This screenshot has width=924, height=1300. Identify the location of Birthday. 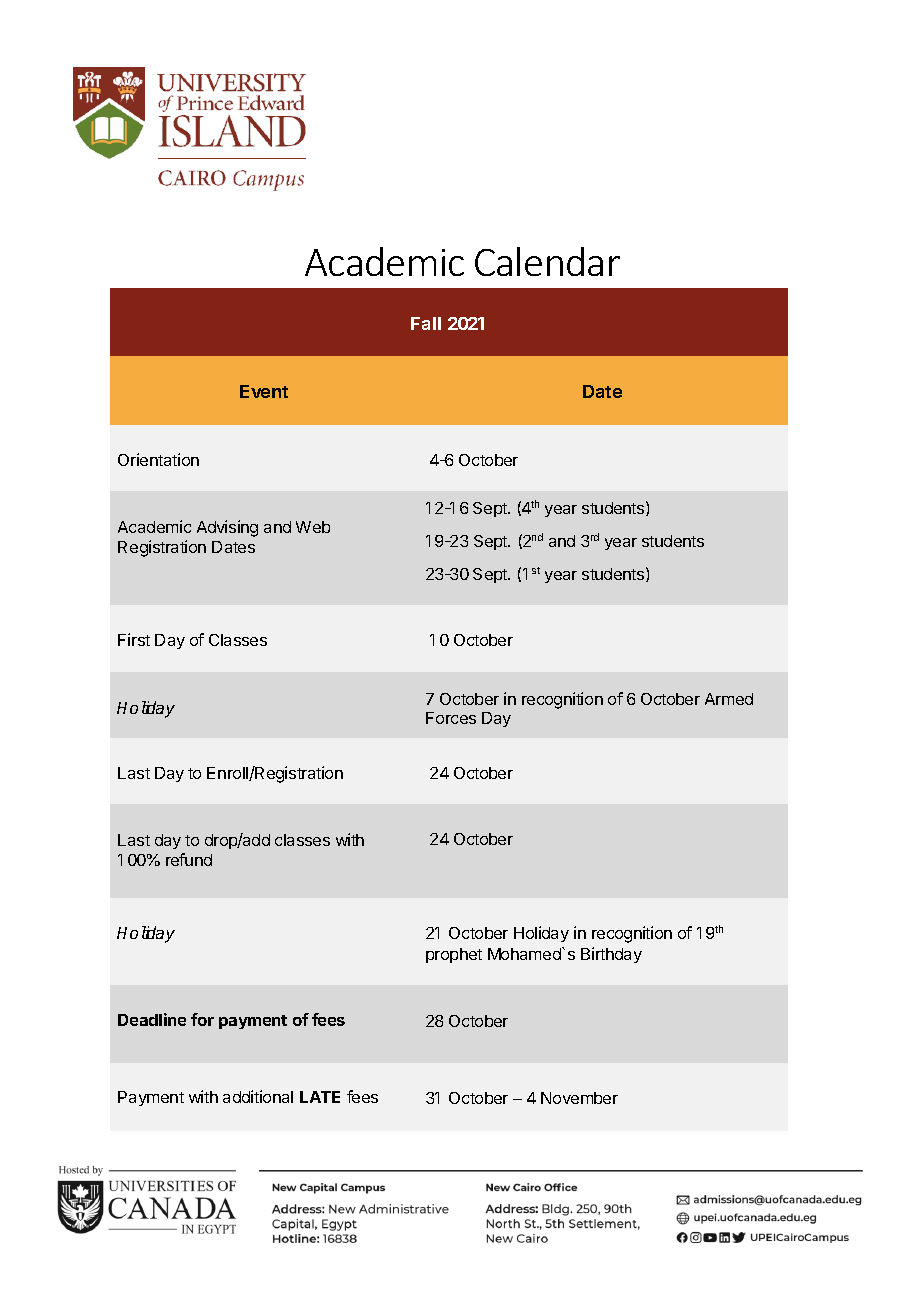
(611, 955).
